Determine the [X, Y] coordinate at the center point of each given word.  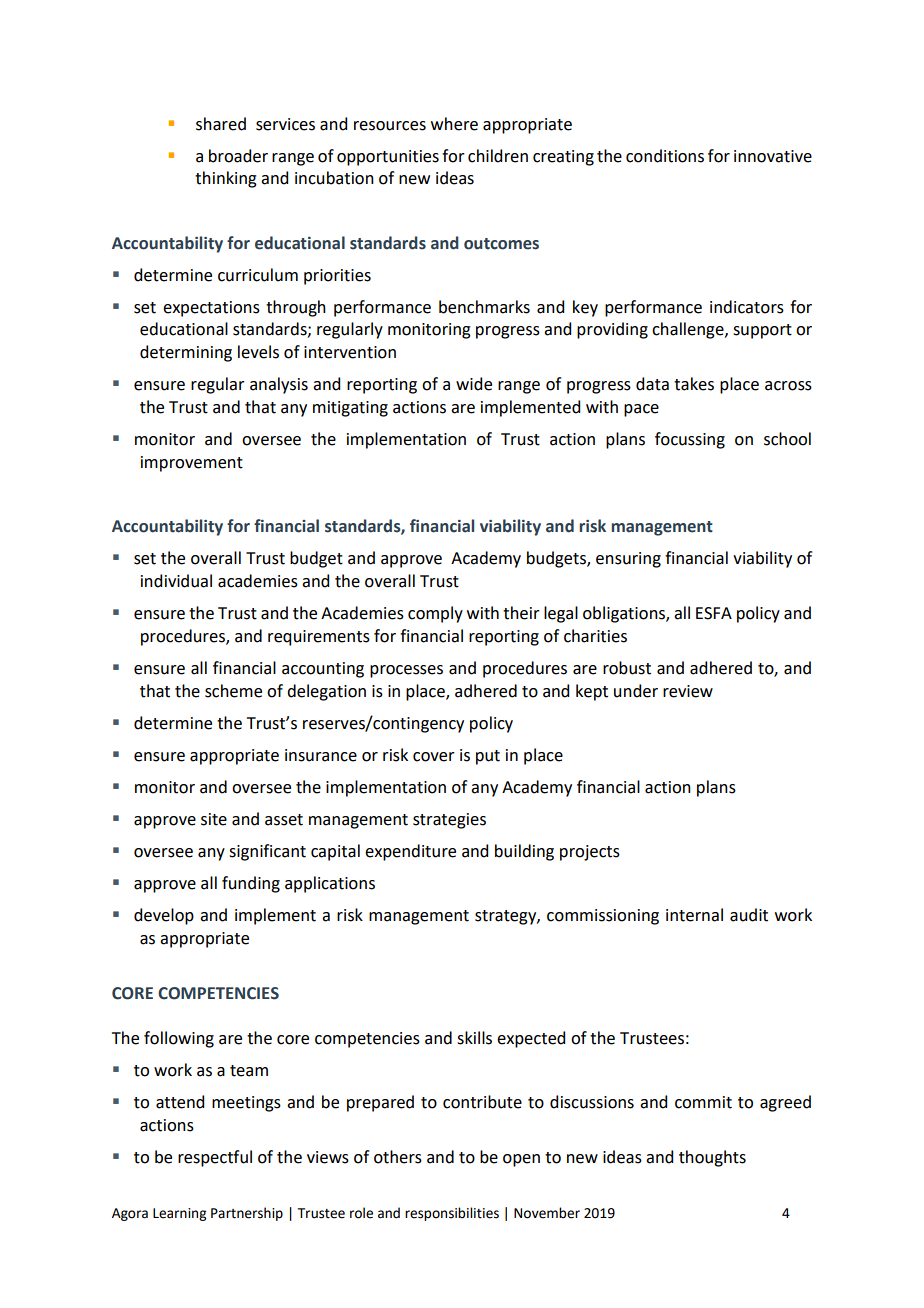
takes [694, 384]
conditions [665, 156]
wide [474, 384]
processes [406, 671]
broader [238, 156]
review [688, 691]
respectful [215, 1158]
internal [694, 915]
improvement [192, 464]
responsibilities [452, 1214]
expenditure [410, 852]
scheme [233, 691]
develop [164, 916]
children [498, 156]
